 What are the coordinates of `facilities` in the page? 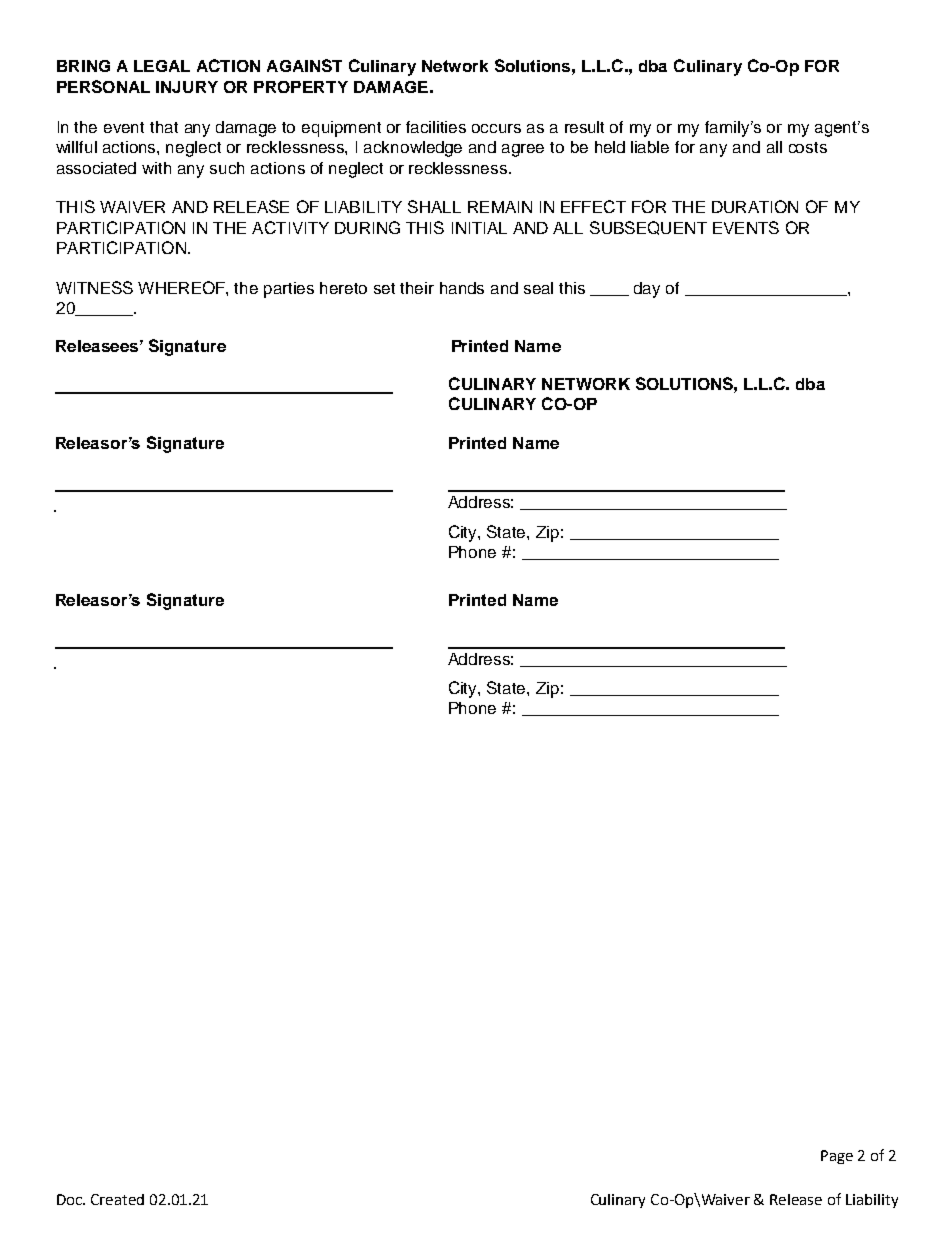 It's located at (436, 127).
